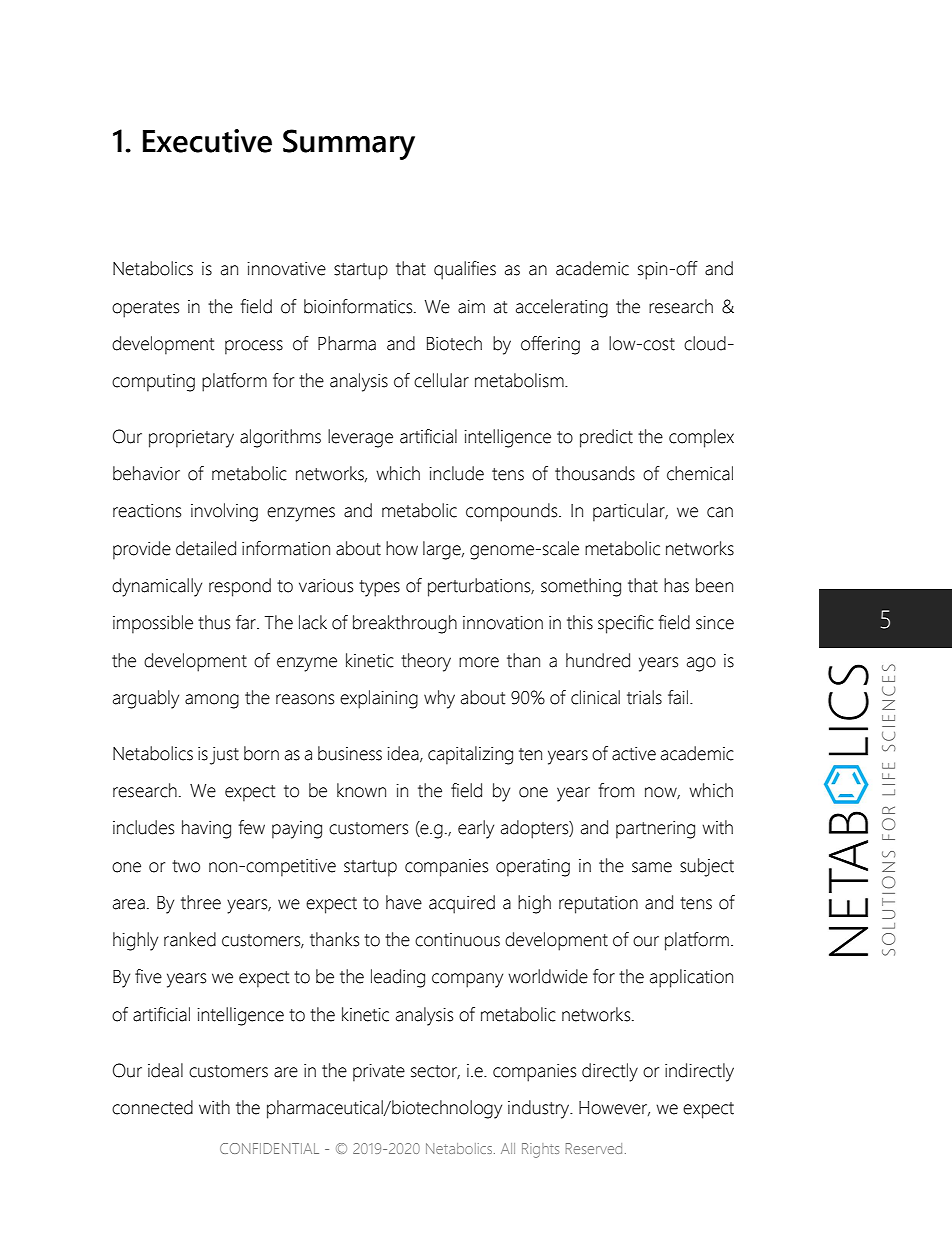 This screenshot has height=1233, width=952. What do you see at coordinates (207, 141) in the screenshot?
I see `Executive` at bounding box center [207, 141].
